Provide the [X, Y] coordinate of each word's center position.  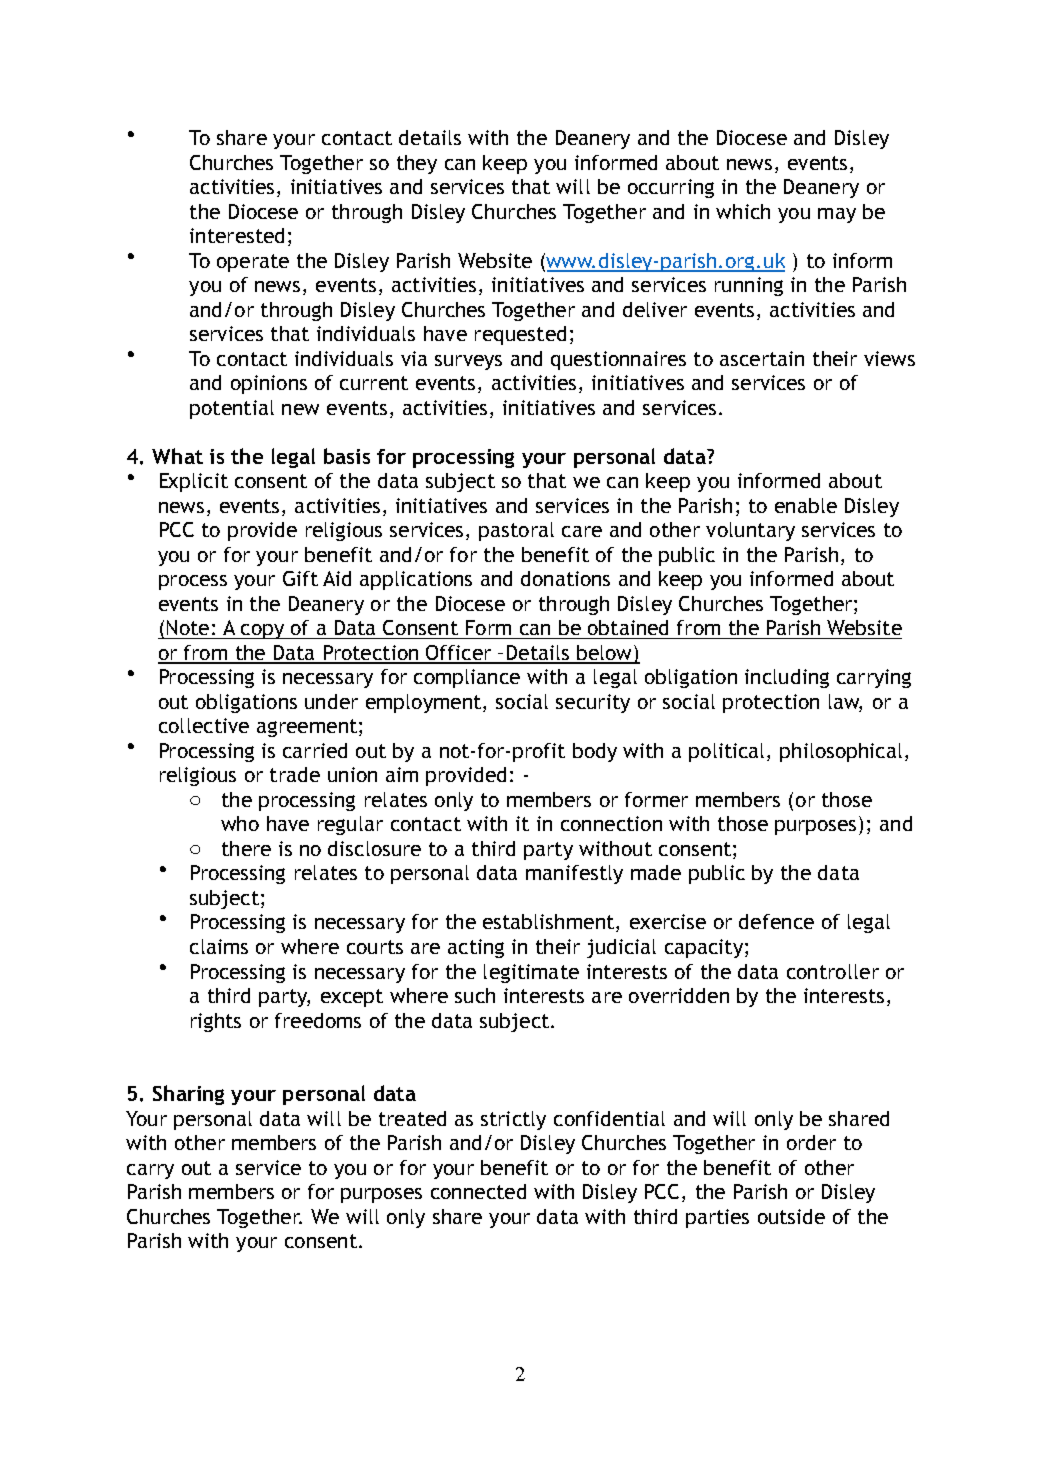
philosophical [841, 752]
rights [216, 1022]
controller [833, 971]
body [595, 752]
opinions [269, 384]
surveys [468, 362]
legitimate [531, 973]
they [417, 164]
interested [237, 235]
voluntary [750, 531]
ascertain [762, 358]
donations [565, 578]
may [837, 215]
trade [295, 774]
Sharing [188, 1095]
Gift [300, 578]
